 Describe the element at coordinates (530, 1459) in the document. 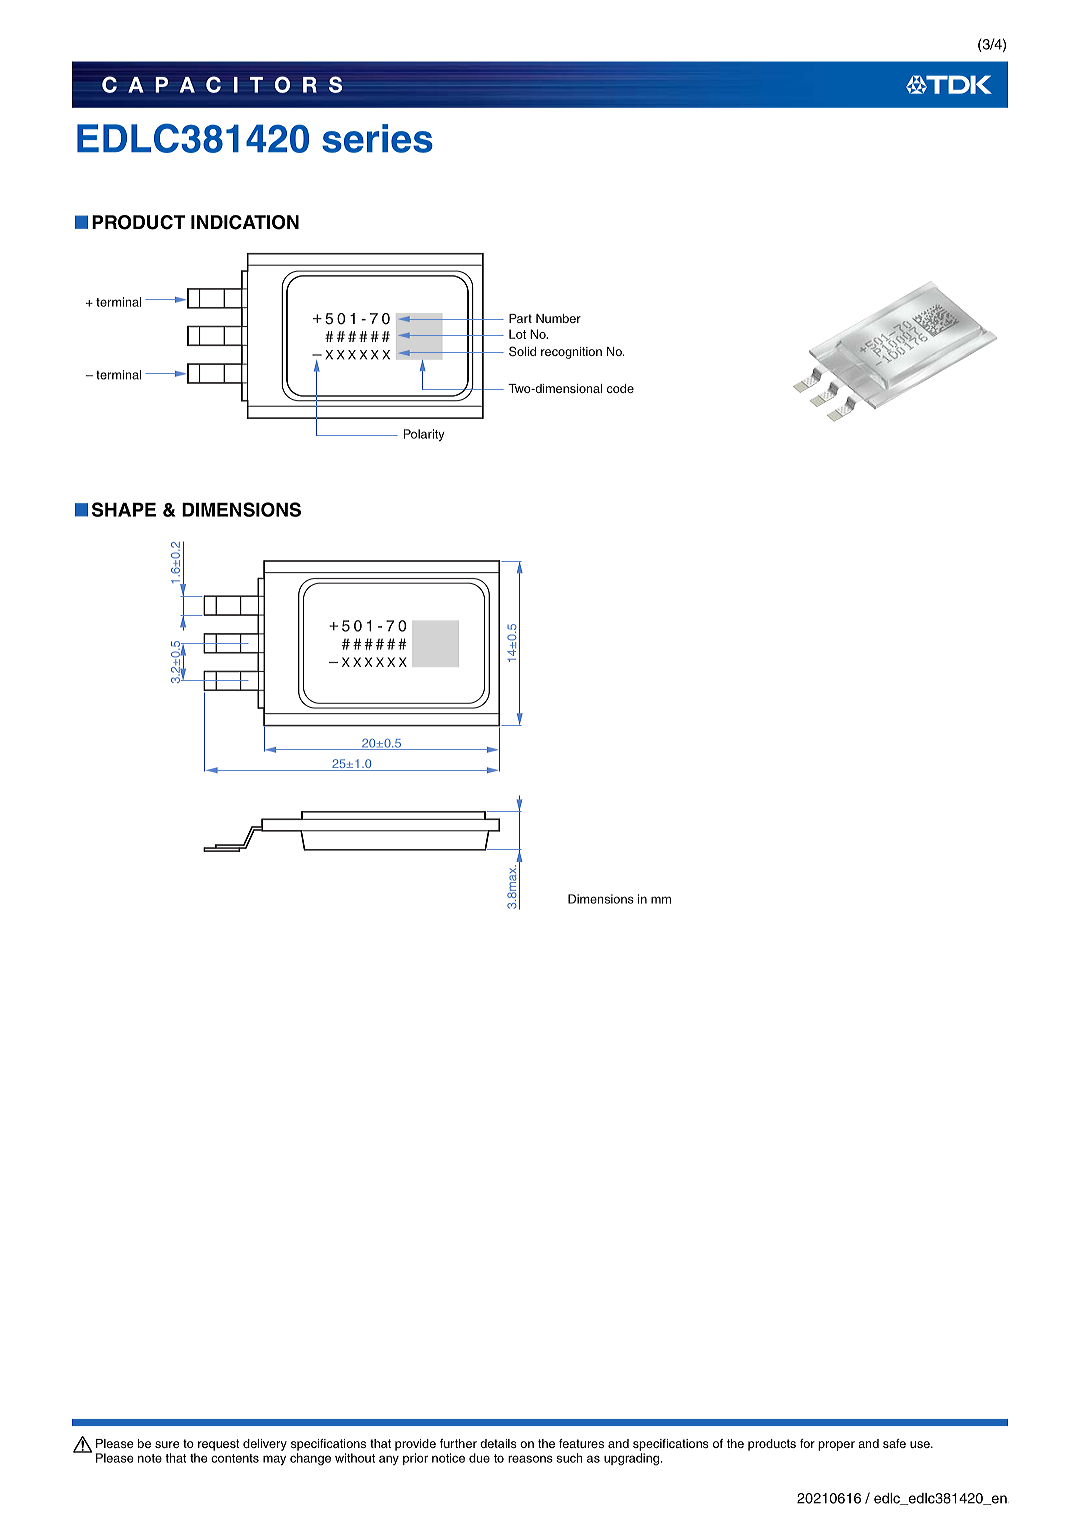

I see `reasons` at that location.
